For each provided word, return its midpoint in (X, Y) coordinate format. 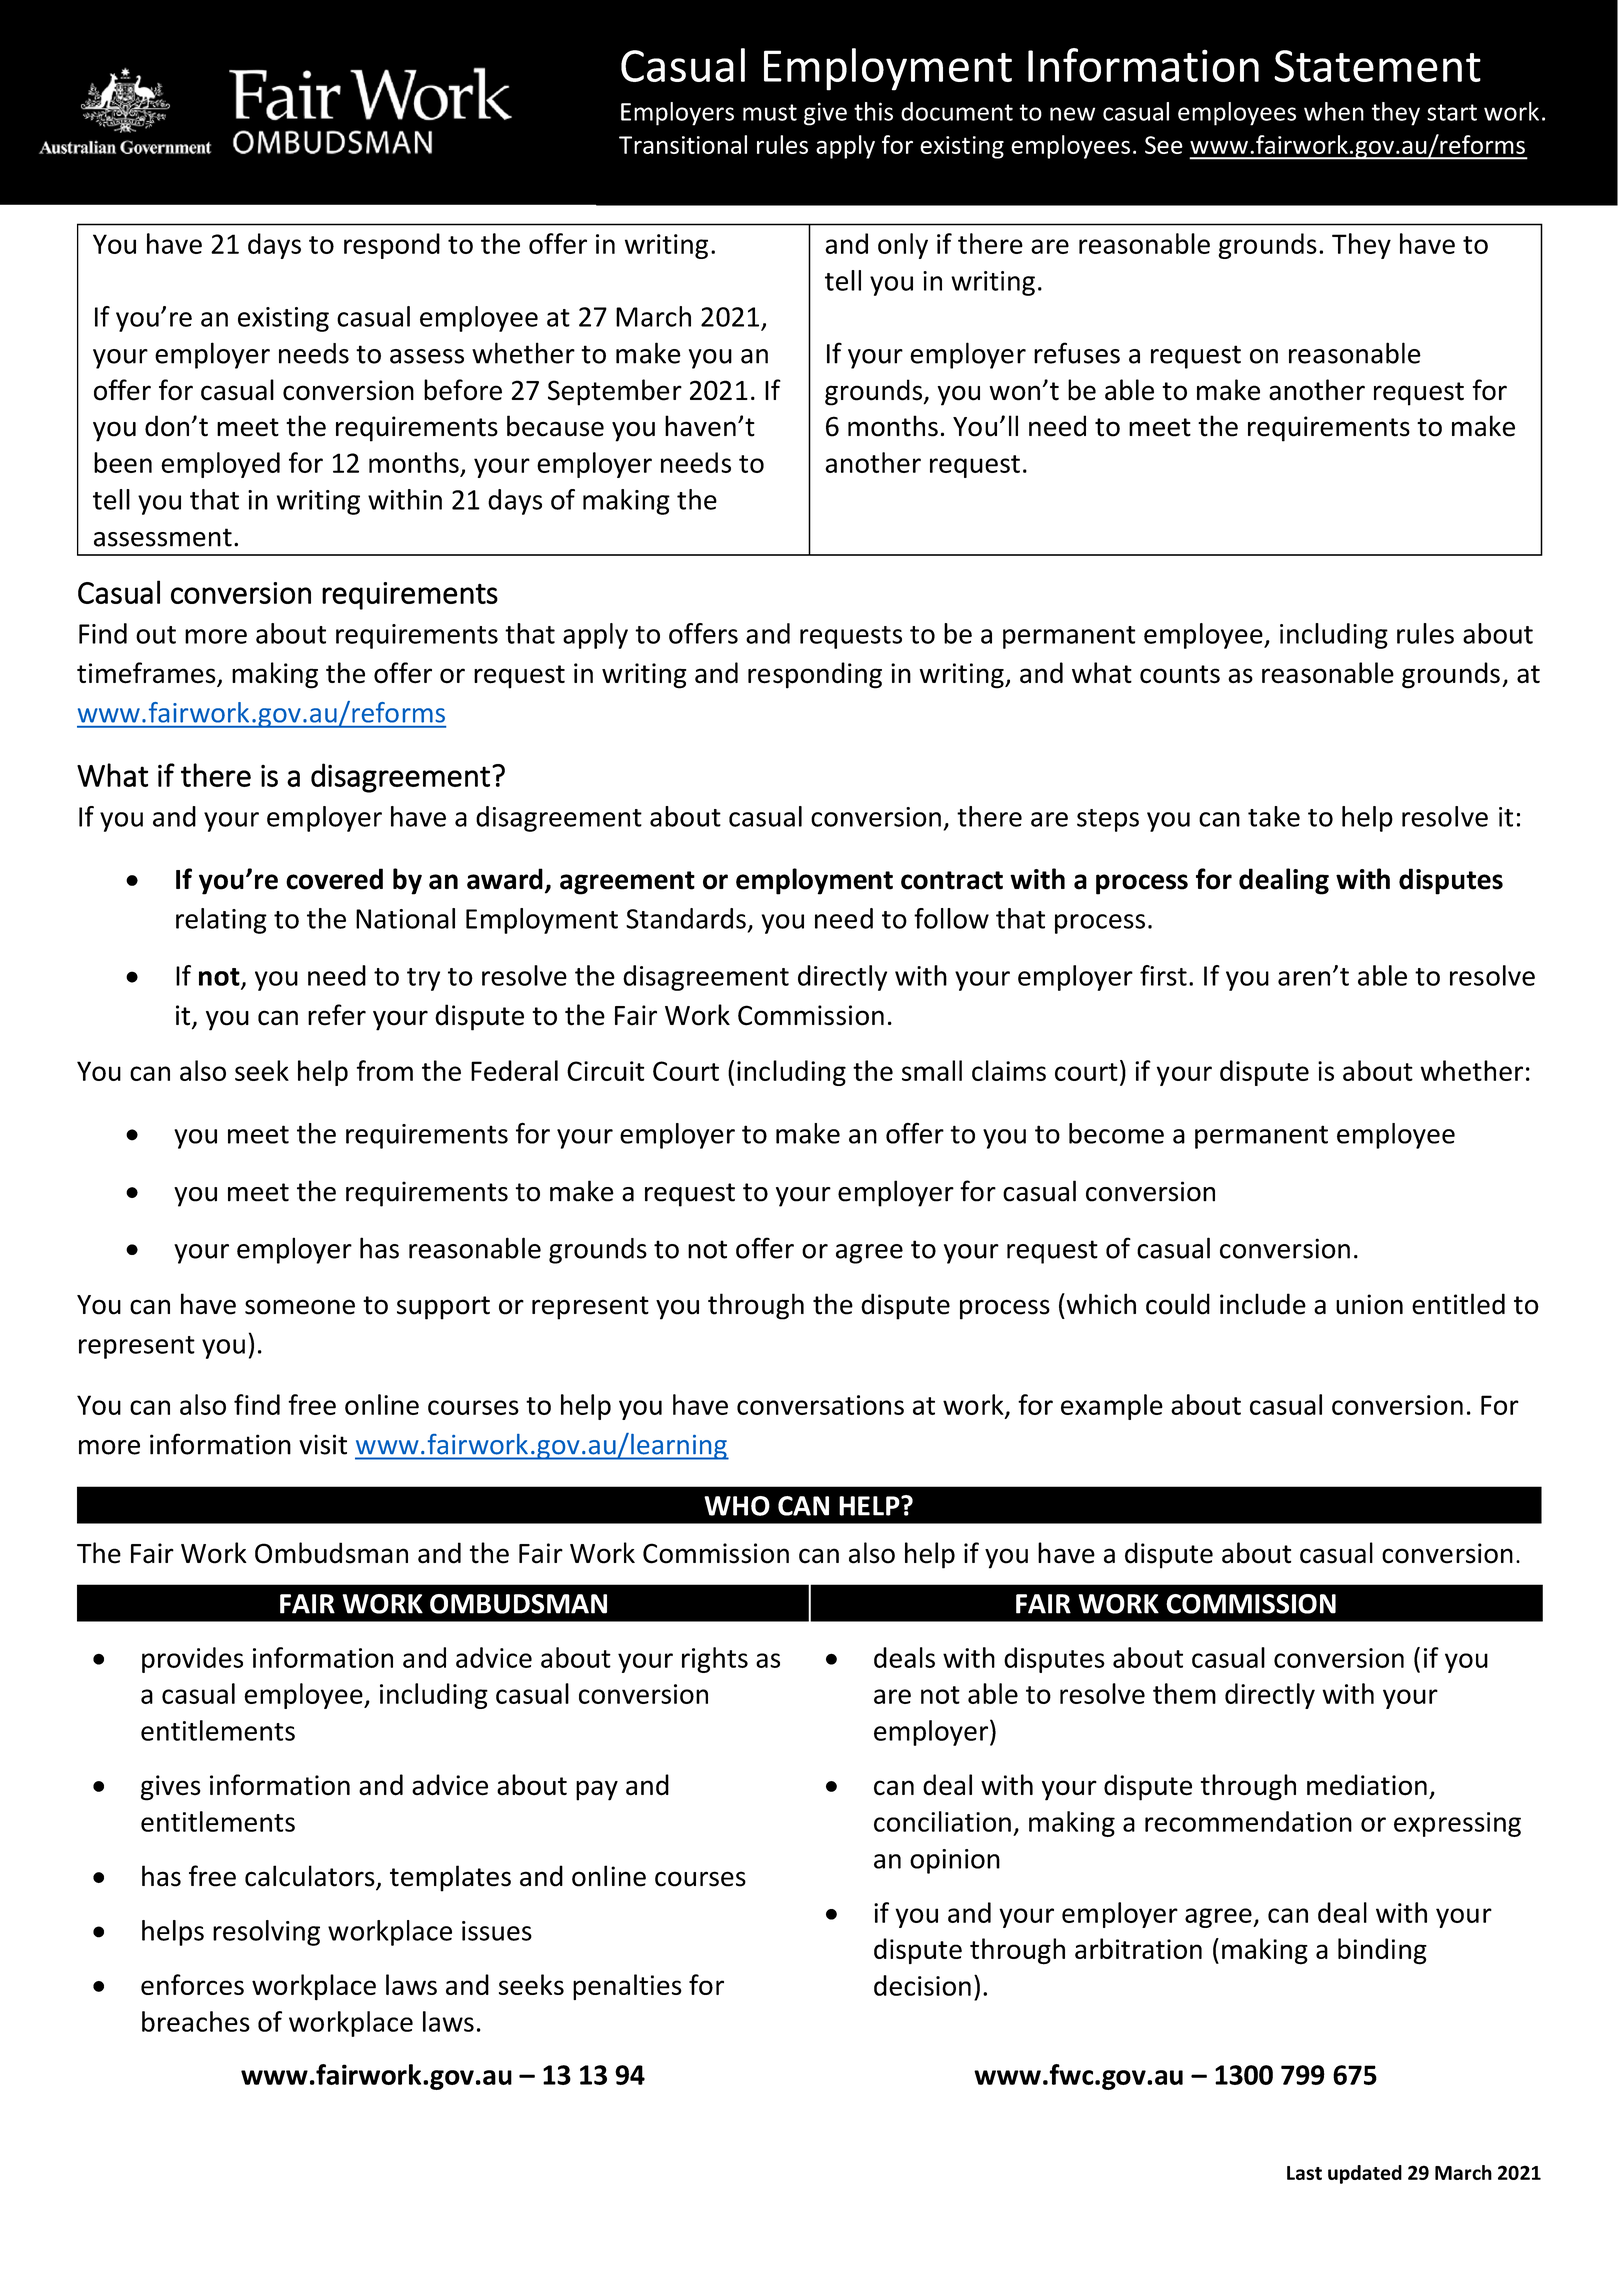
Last (1304, 2173)
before (463, 390)
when (1334, 111)
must (770, 112)
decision (922, 1985)
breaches (196, 2021)
